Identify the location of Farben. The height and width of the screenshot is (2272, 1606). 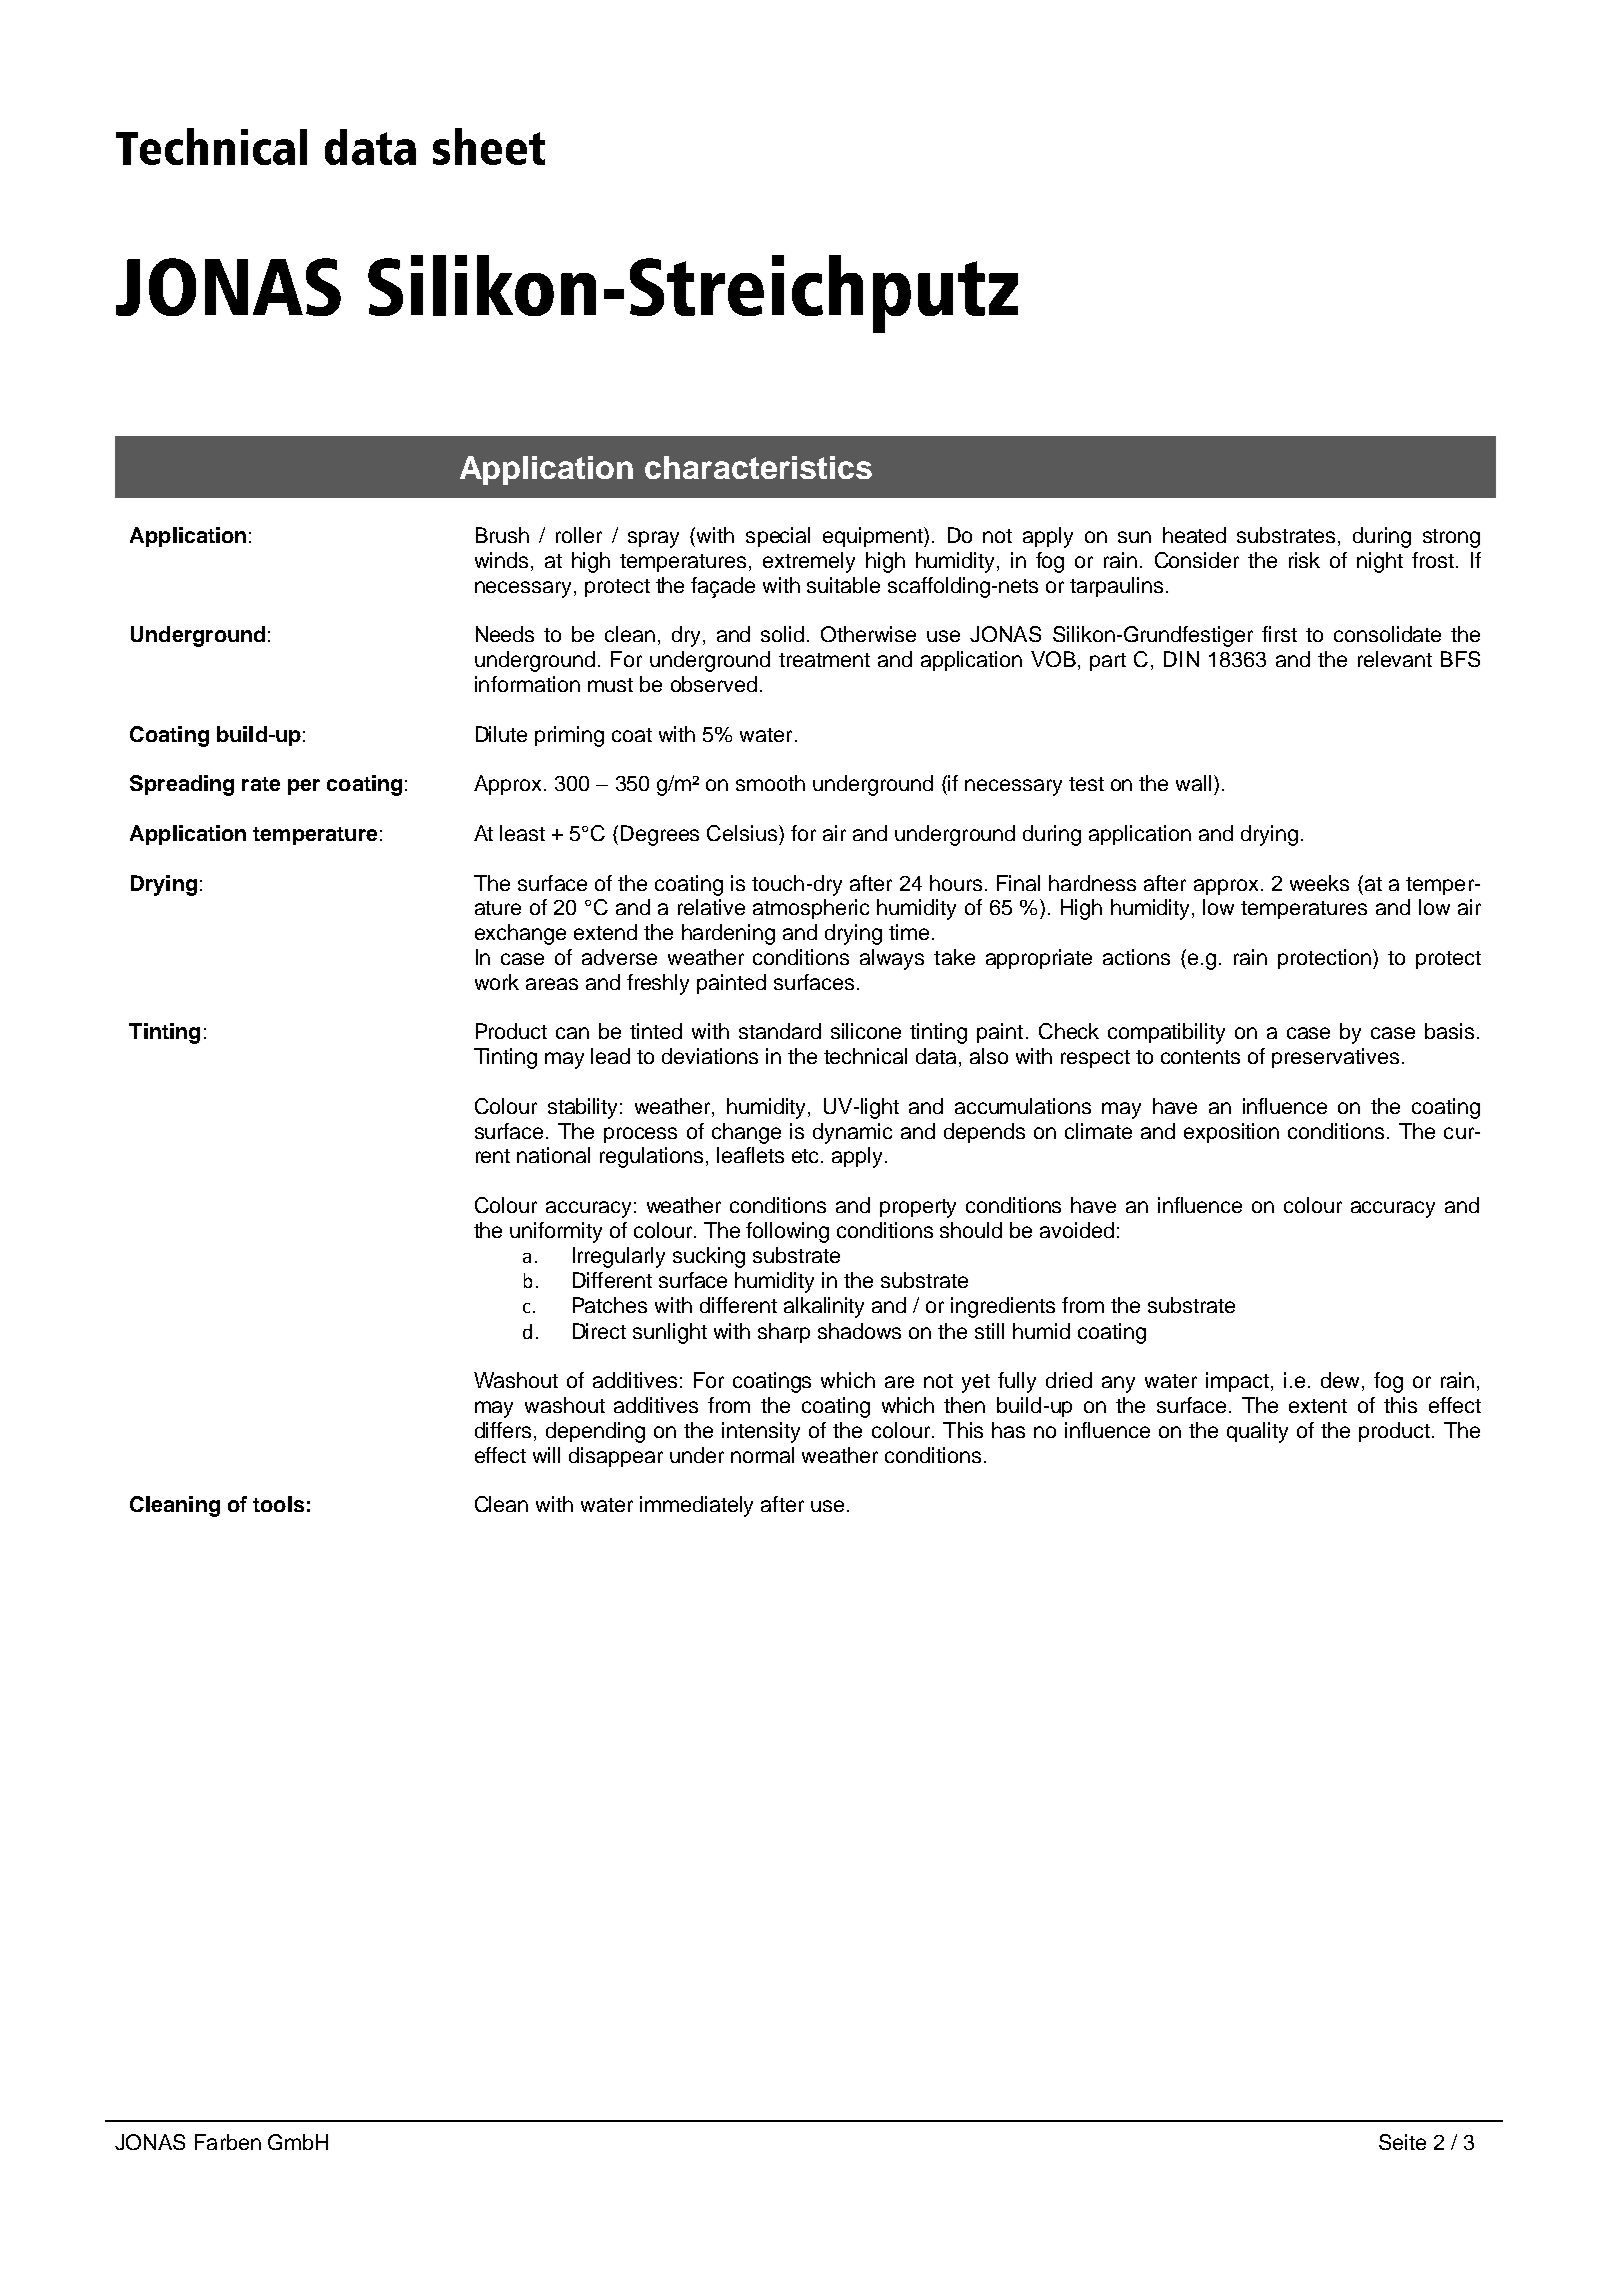
(228, 2142).
